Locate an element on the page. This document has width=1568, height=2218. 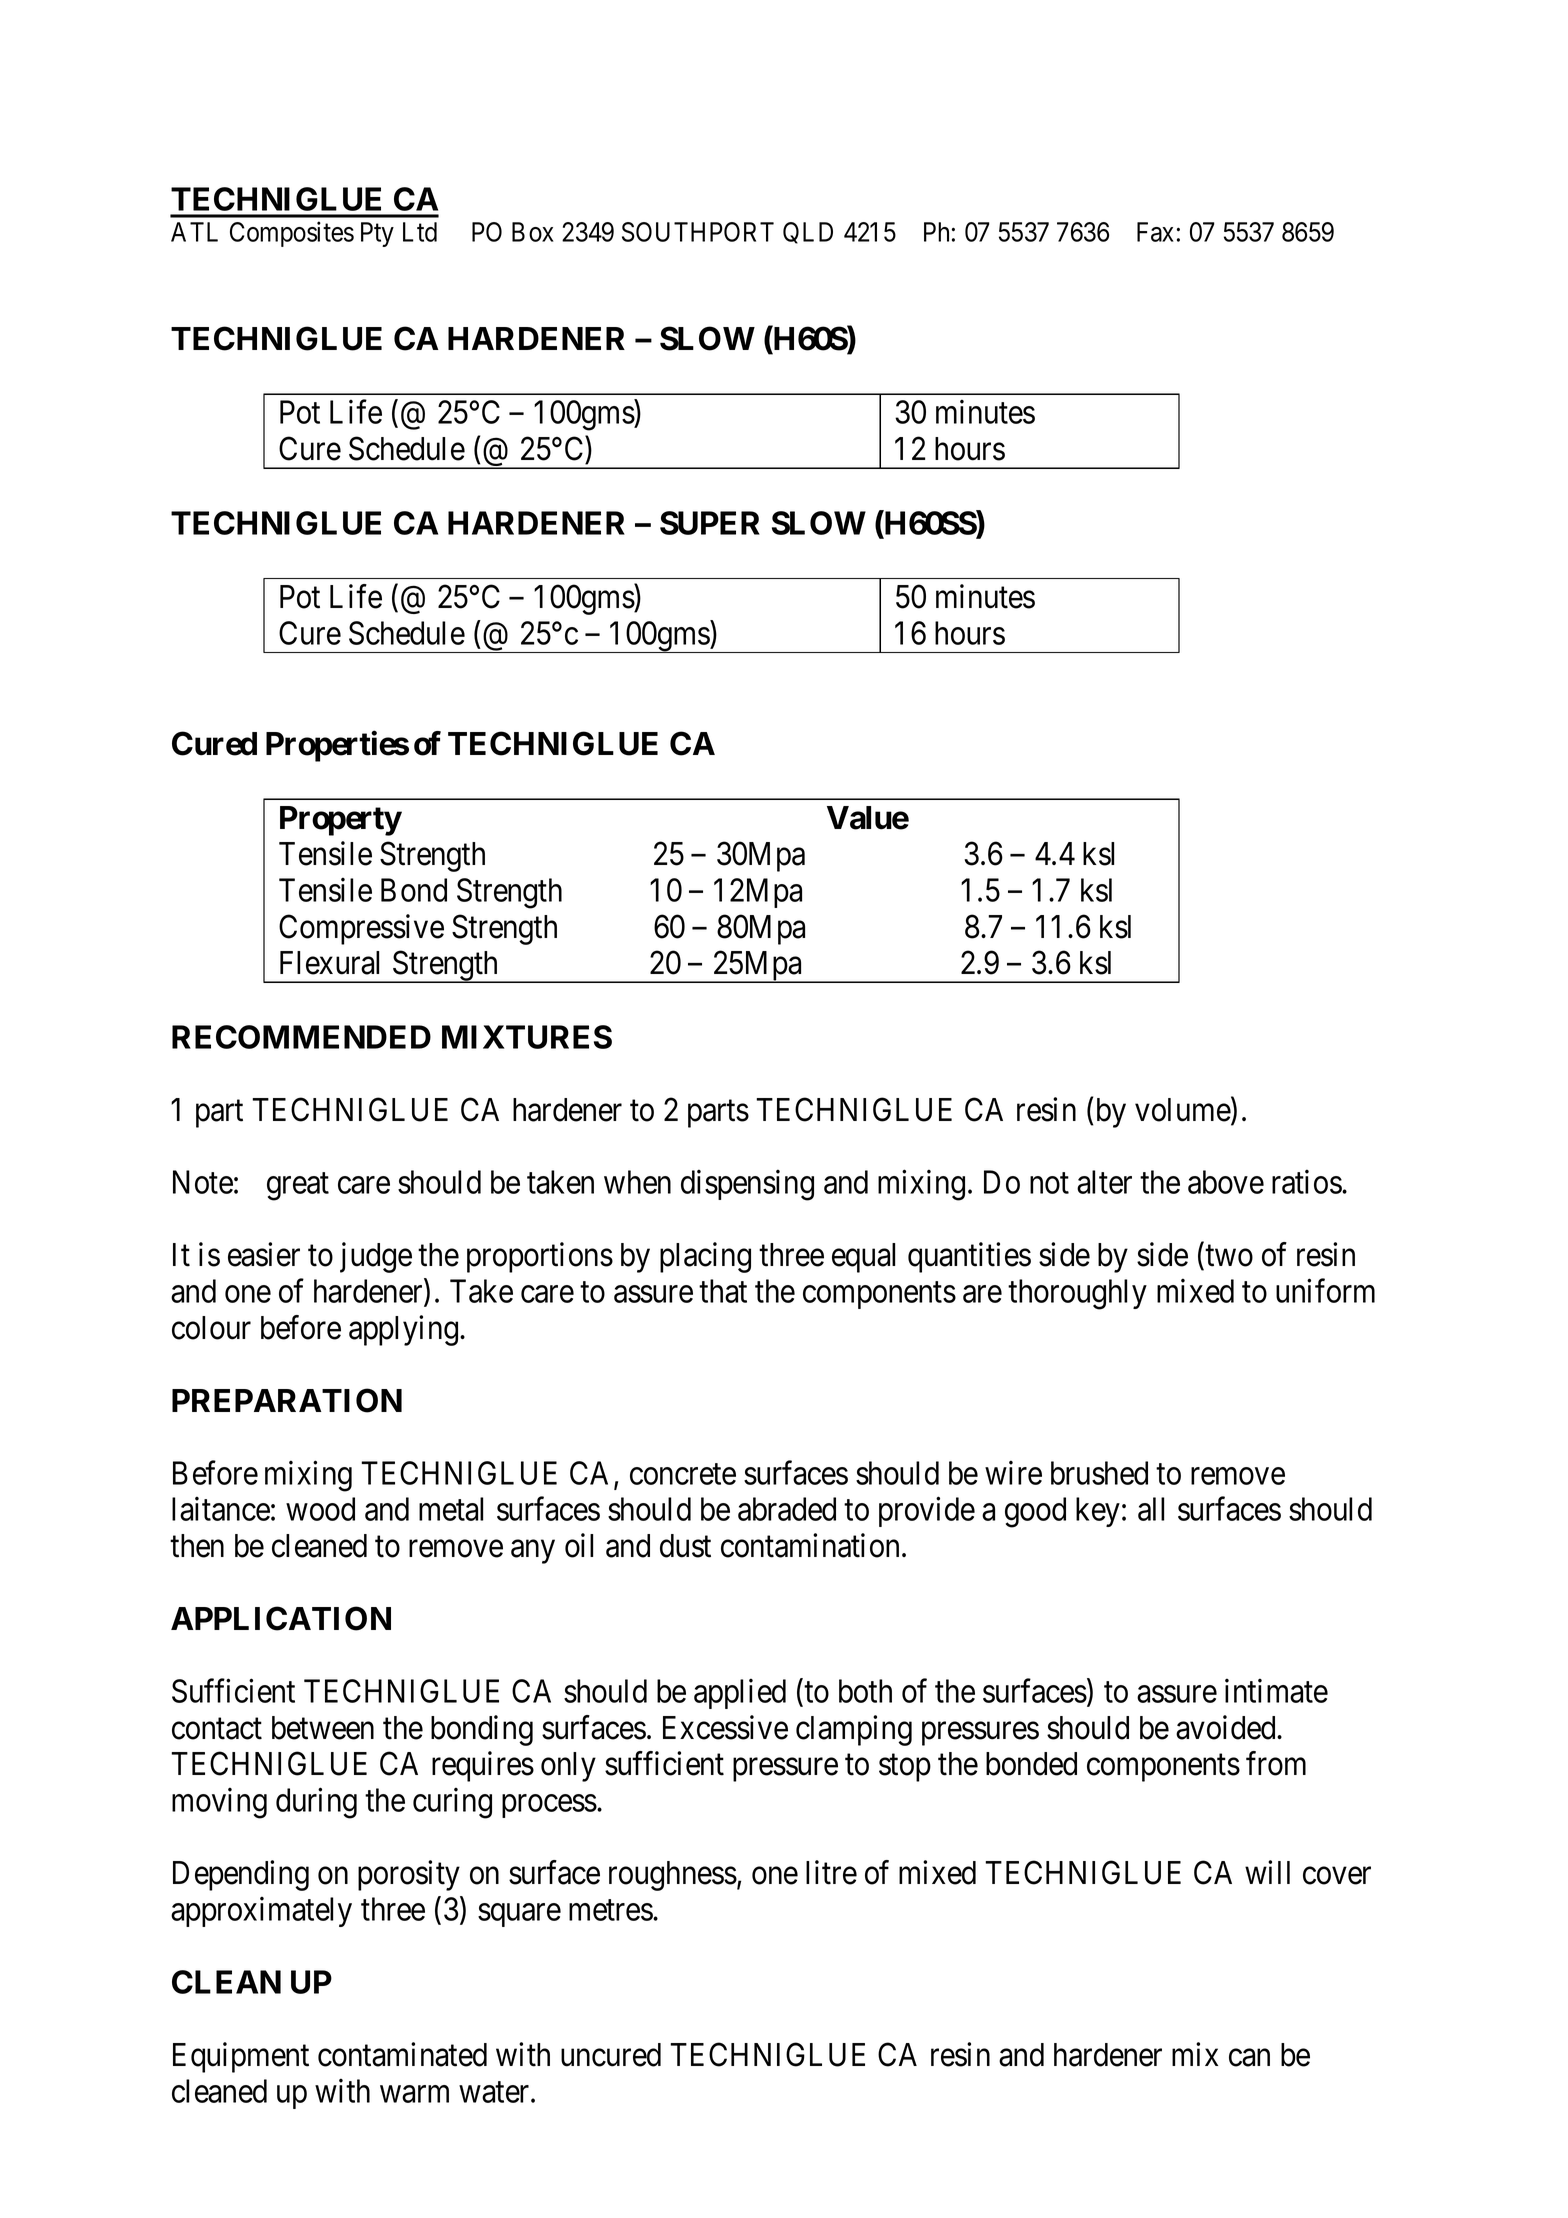
dispensing is located at coordinates (747, 1185).
